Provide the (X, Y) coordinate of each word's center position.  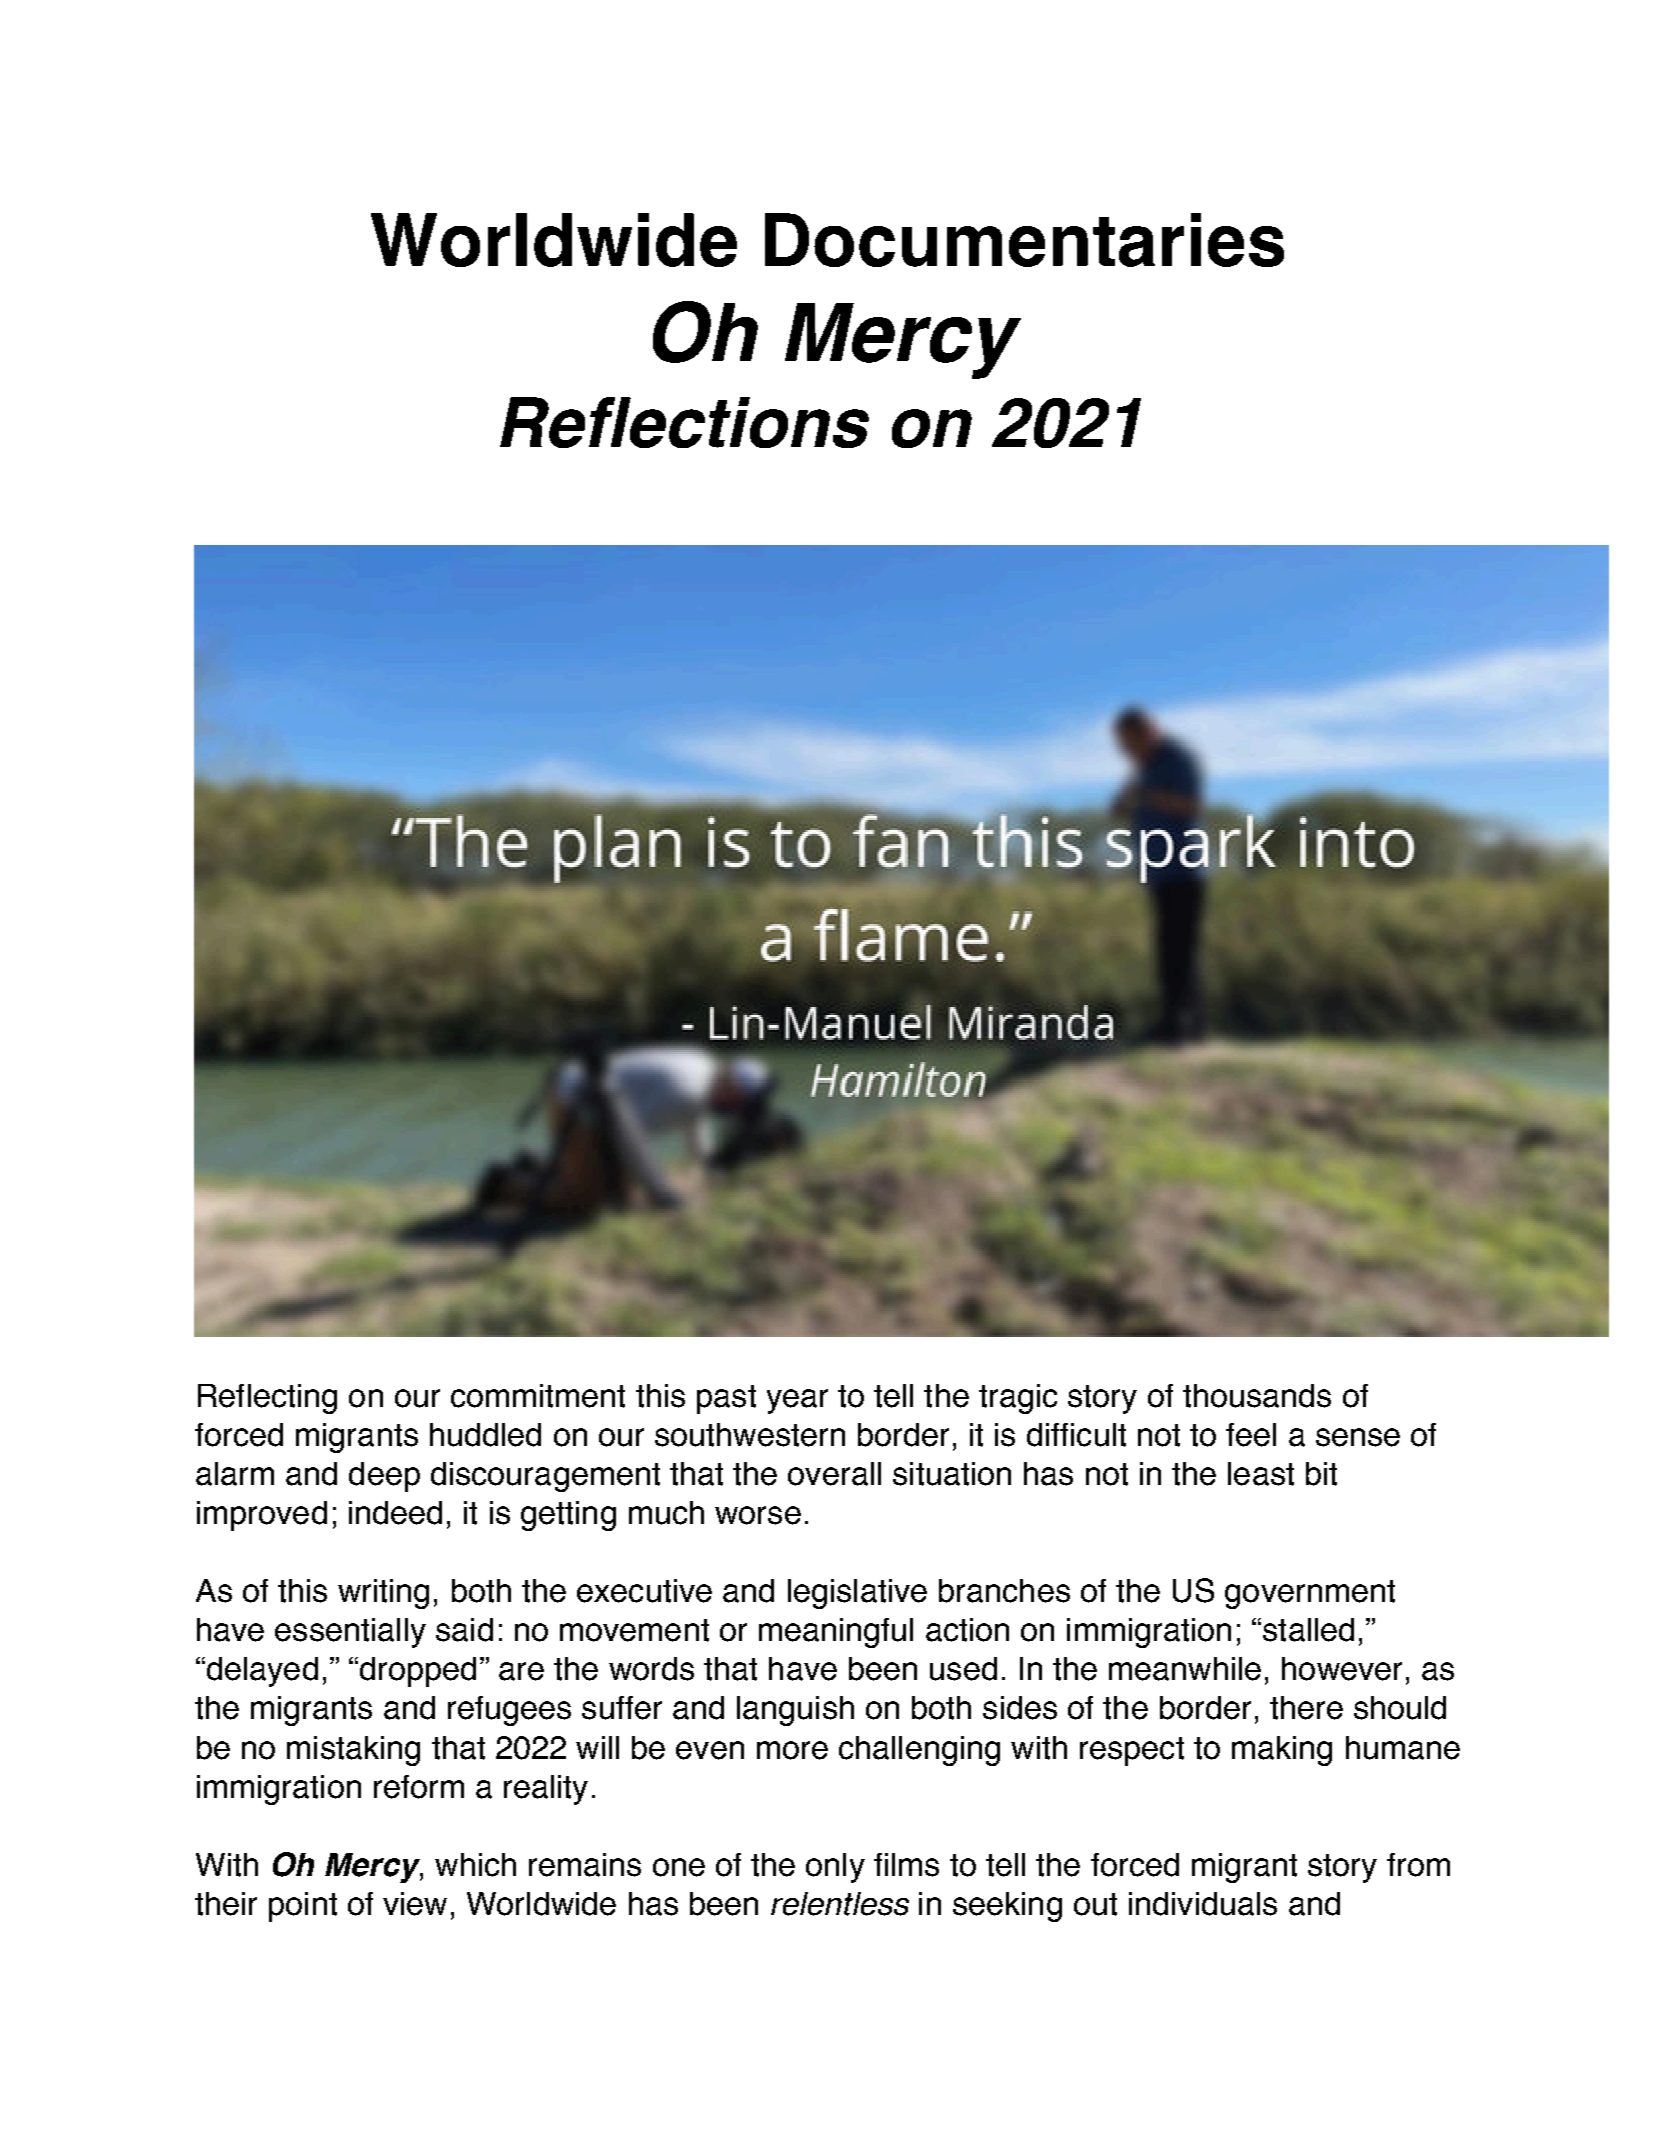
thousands (1257, 1396)
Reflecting (267, 1399)
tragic (1018, 1399)
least (1261, 1474)
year (797, 1401)
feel (1251, 1435)
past (726, 1399)
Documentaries (1024, 240)
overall (834, 1474)
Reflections (684, 422)
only (835, 1868)
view (415, 1904)
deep (384, 1477)
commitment (538, 1396)
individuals (1203, 1904)
